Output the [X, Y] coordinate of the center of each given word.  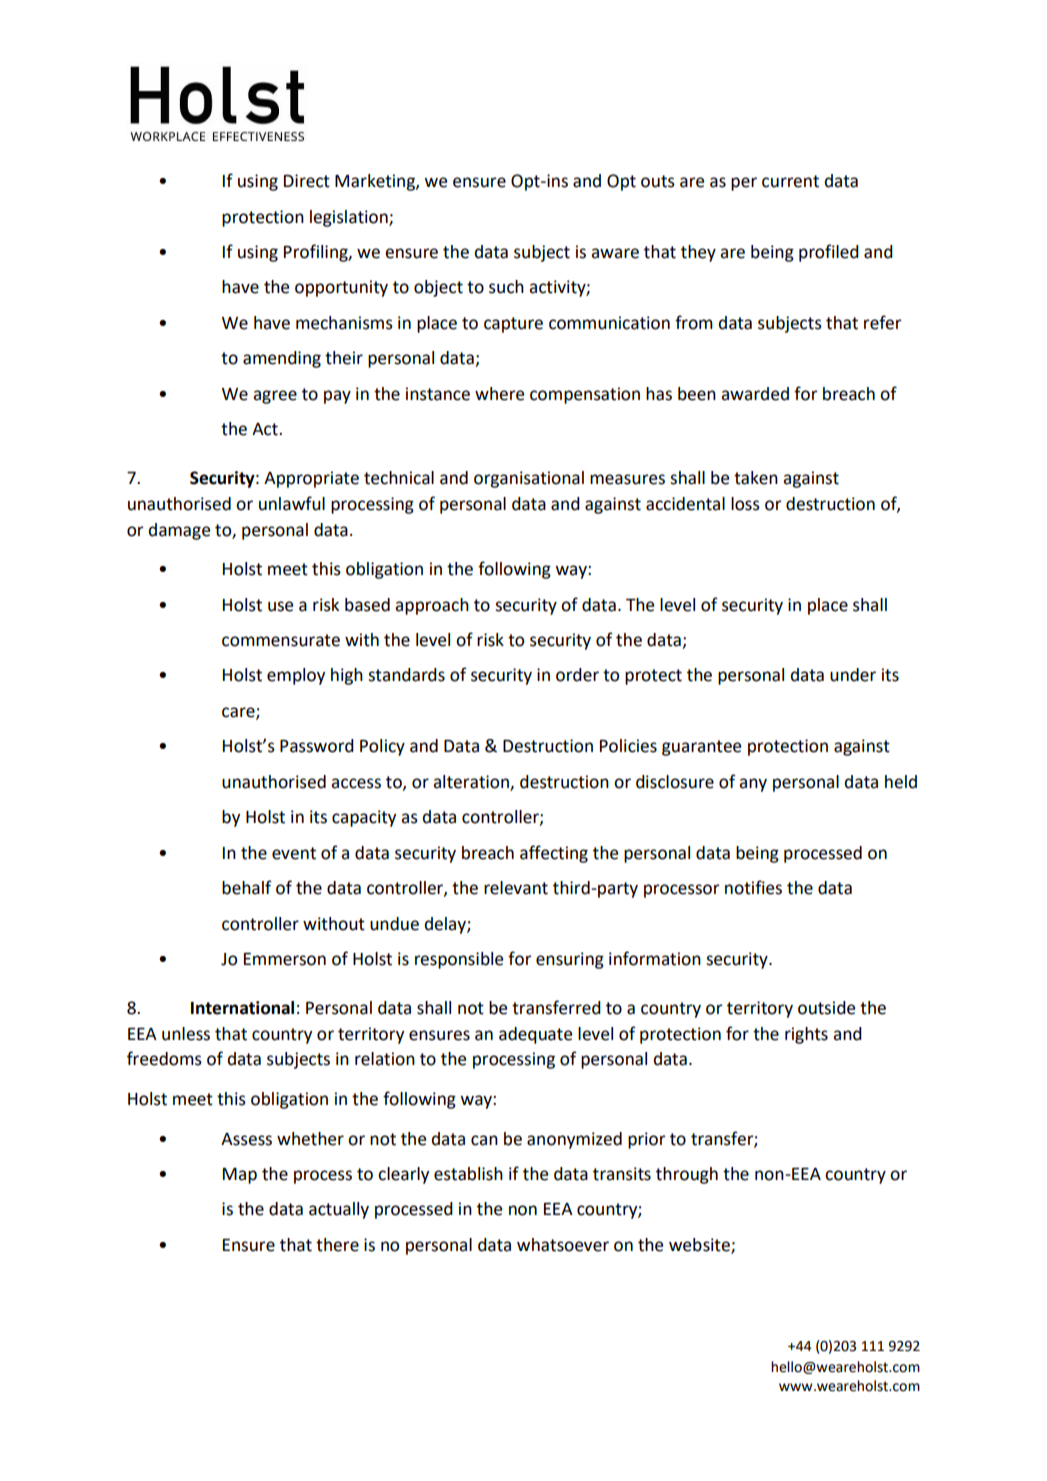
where [499, 394]
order [577, 675]
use [280, 606]
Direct [307, 181]
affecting [554, 854]
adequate [535, 1035]
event [294, 853]
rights [806, 1035]
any [753, 785]
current [790, 181]
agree [275, 397]
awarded [755, 394]
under [853, 675]
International [242, 1008]
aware [615, 253]
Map [240, 1176]
